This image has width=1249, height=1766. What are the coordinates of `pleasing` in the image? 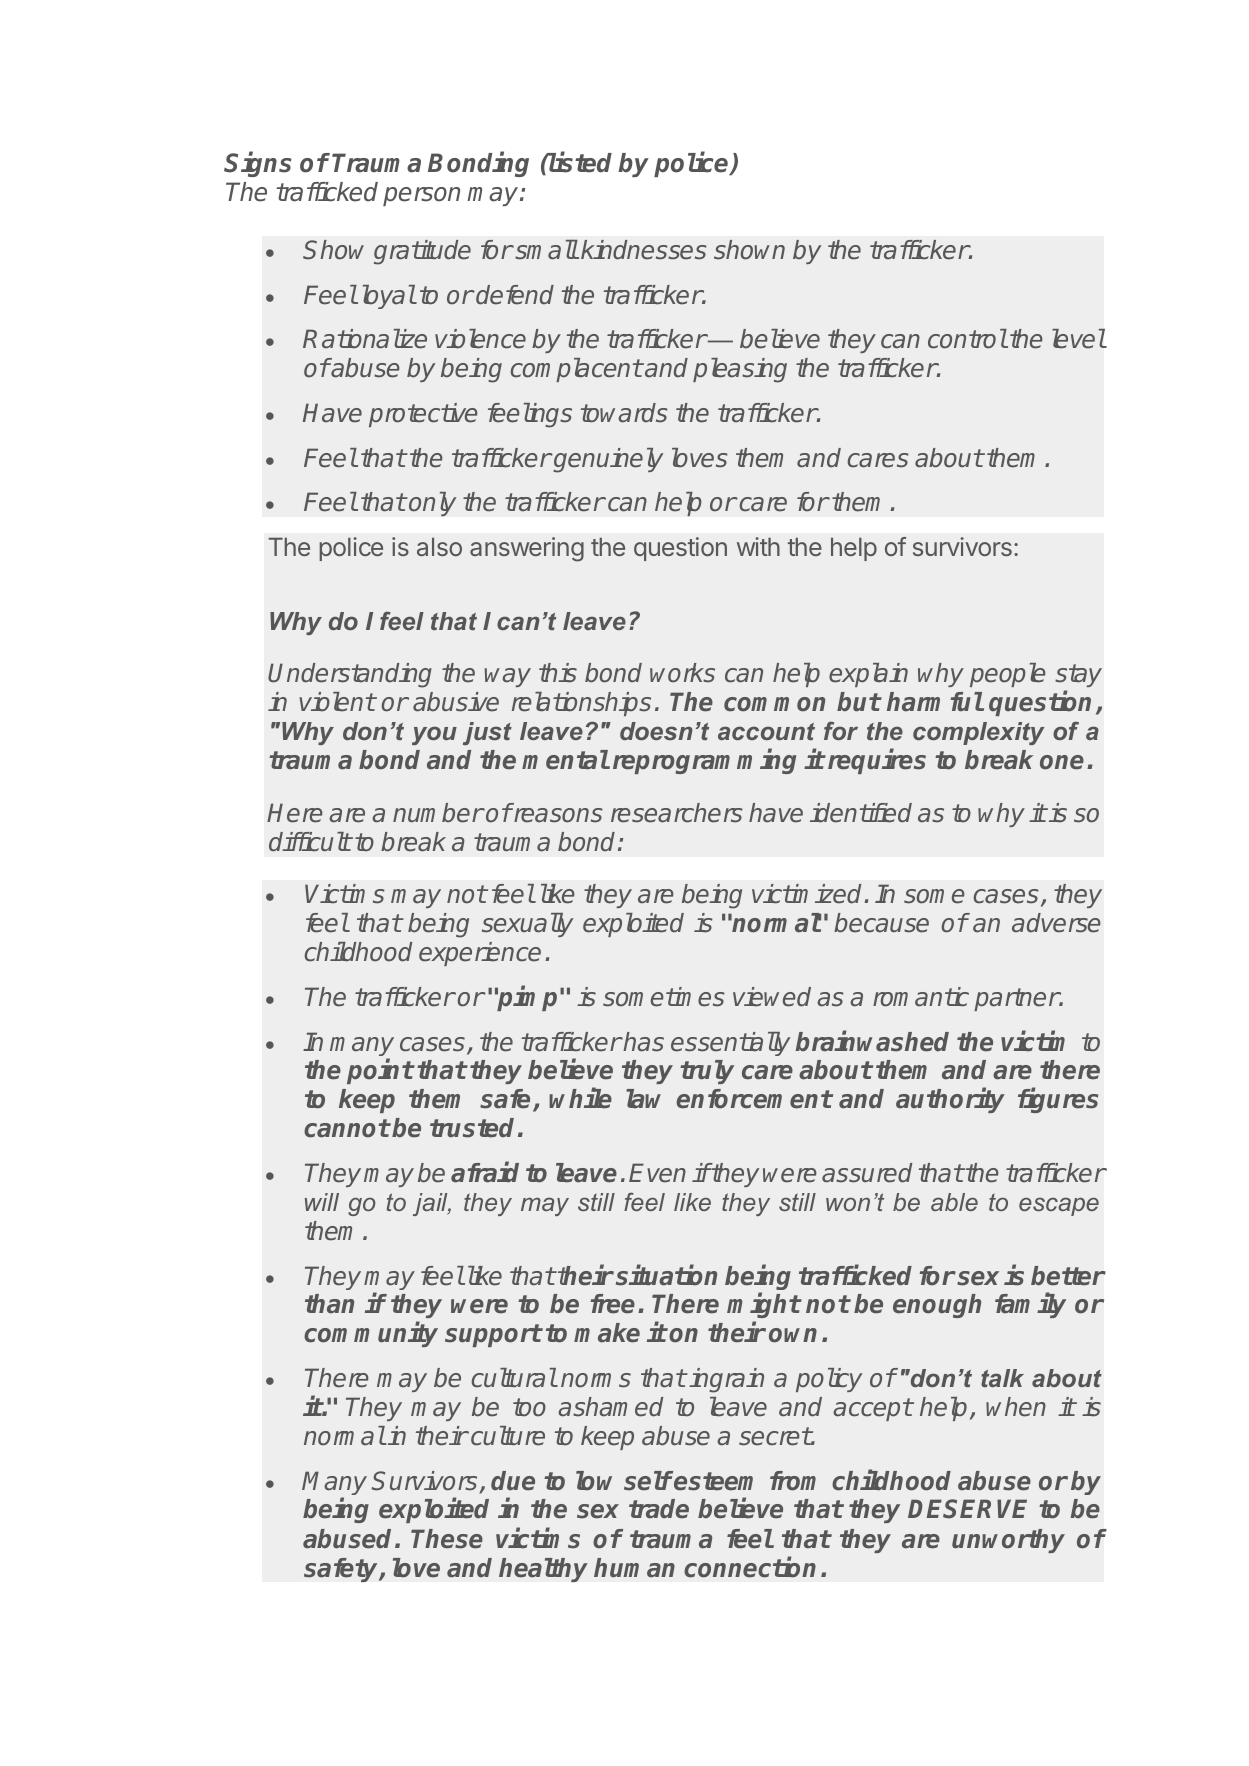 It's located at (740, 370).
